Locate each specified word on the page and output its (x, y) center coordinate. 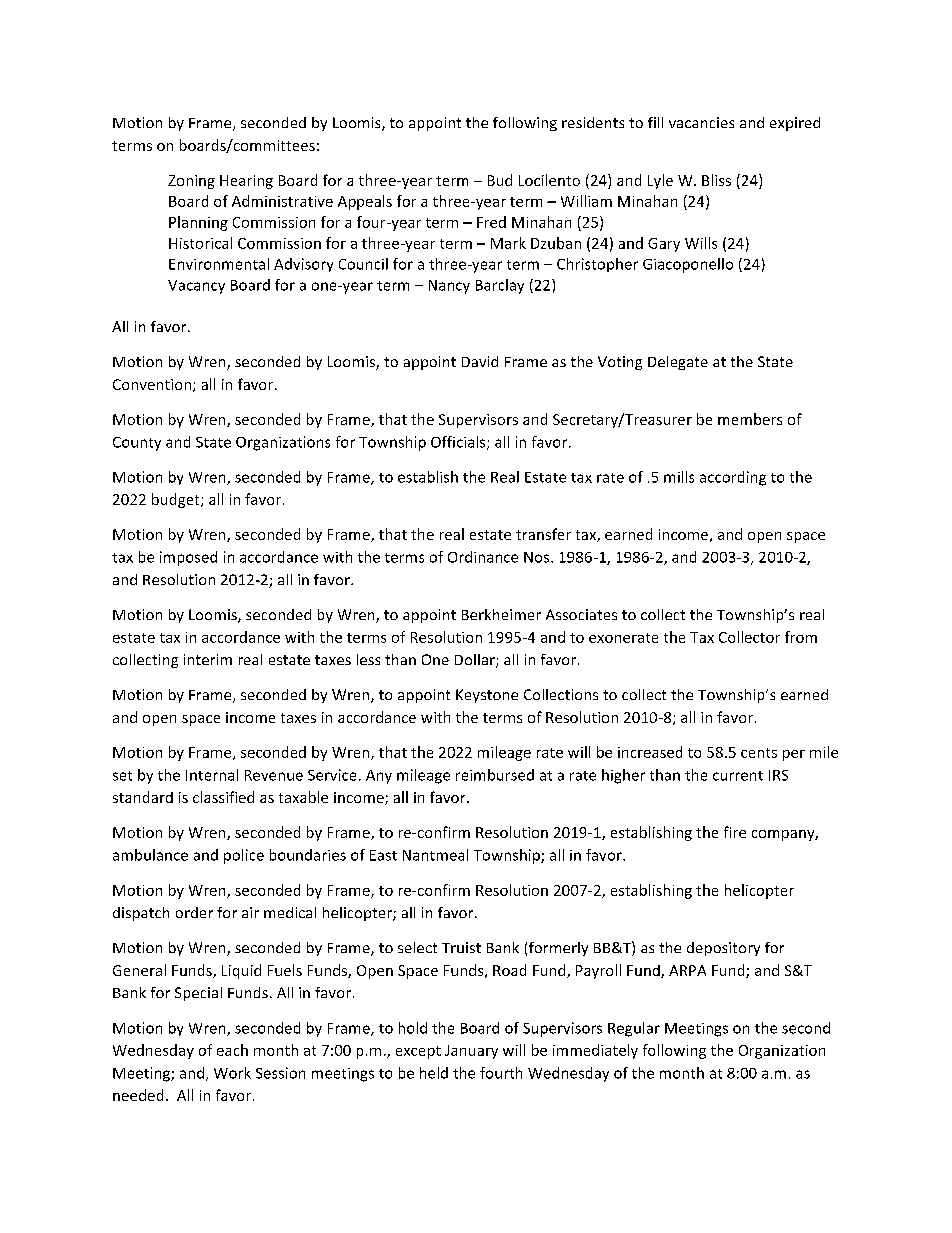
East (383, 855)
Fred (491, 222)
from (801, 637)
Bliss (716, 180)
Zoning (191, 182)
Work (232, 1073)
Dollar (476, 661)
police (244, 856)
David (480, 361)
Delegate (678, 363)
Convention (153, 385)
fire (735, 832)
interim (208, 659)
